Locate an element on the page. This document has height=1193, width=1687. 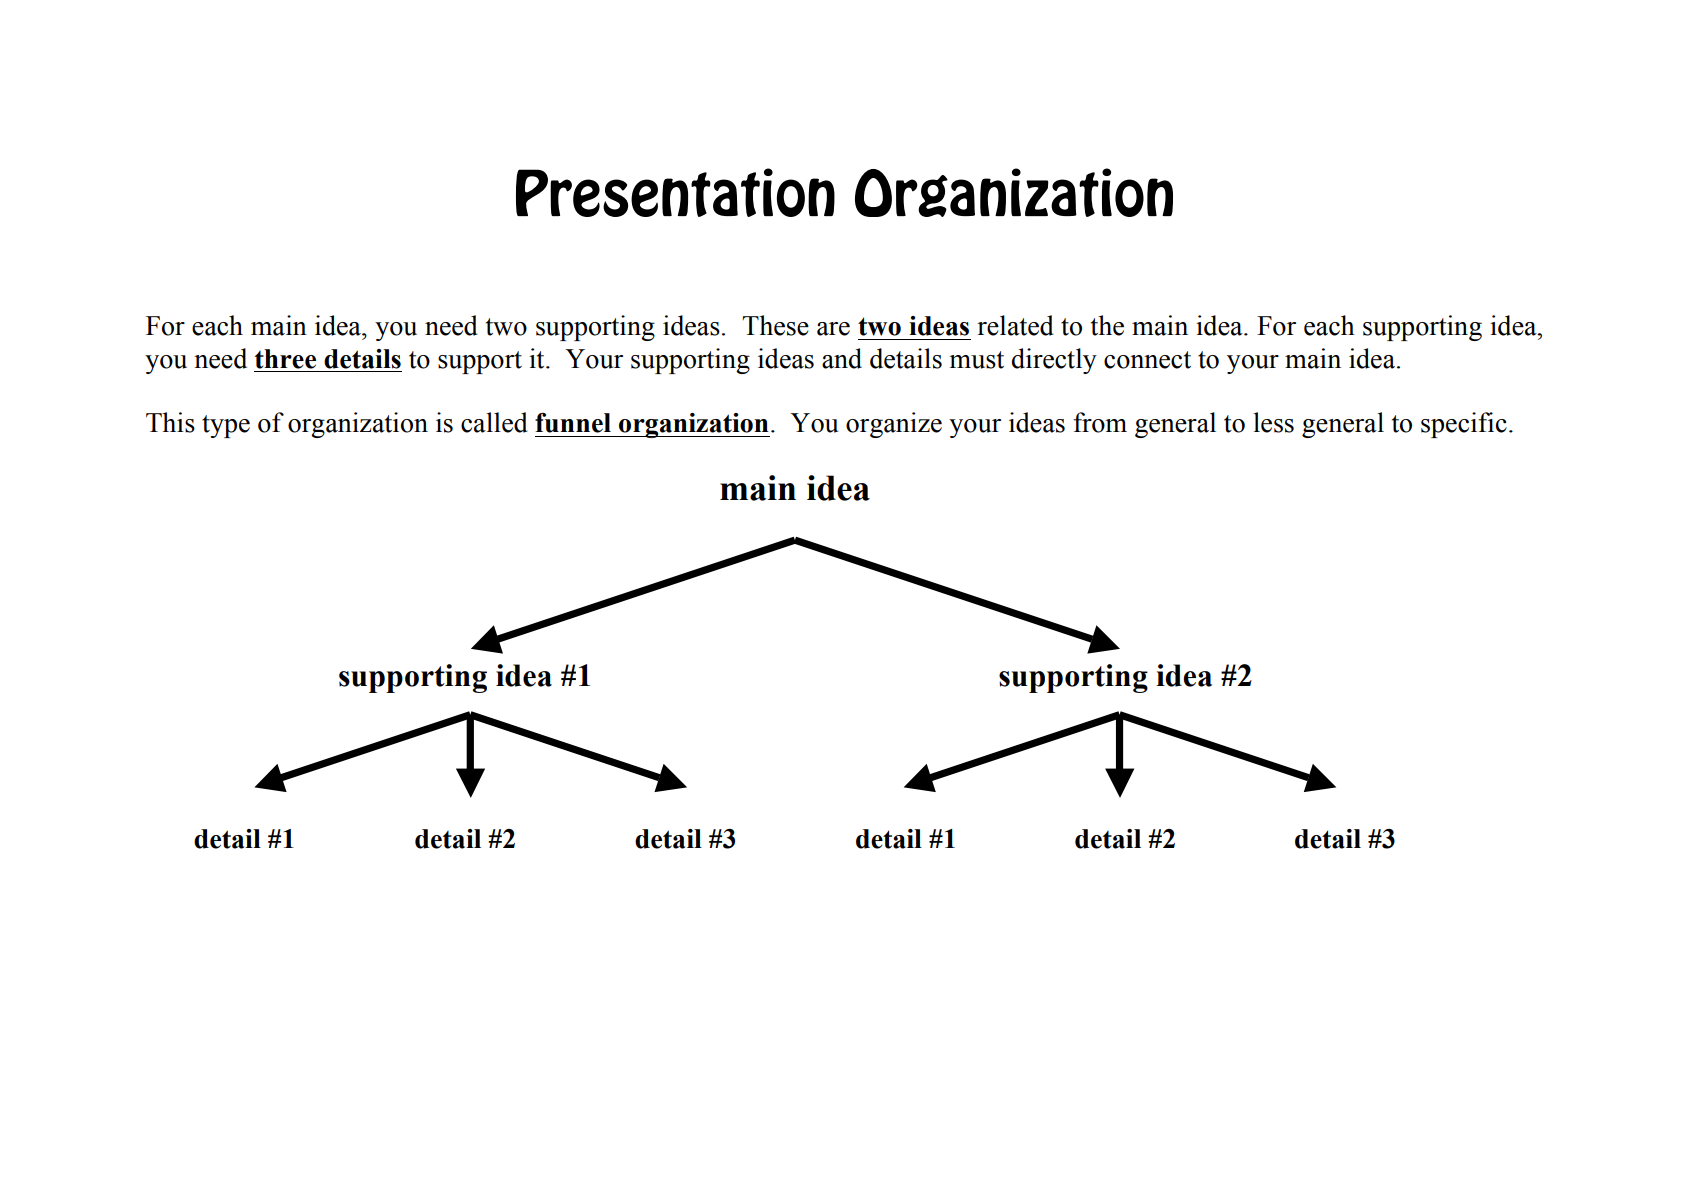
are is located at coordinates (833, 329).
